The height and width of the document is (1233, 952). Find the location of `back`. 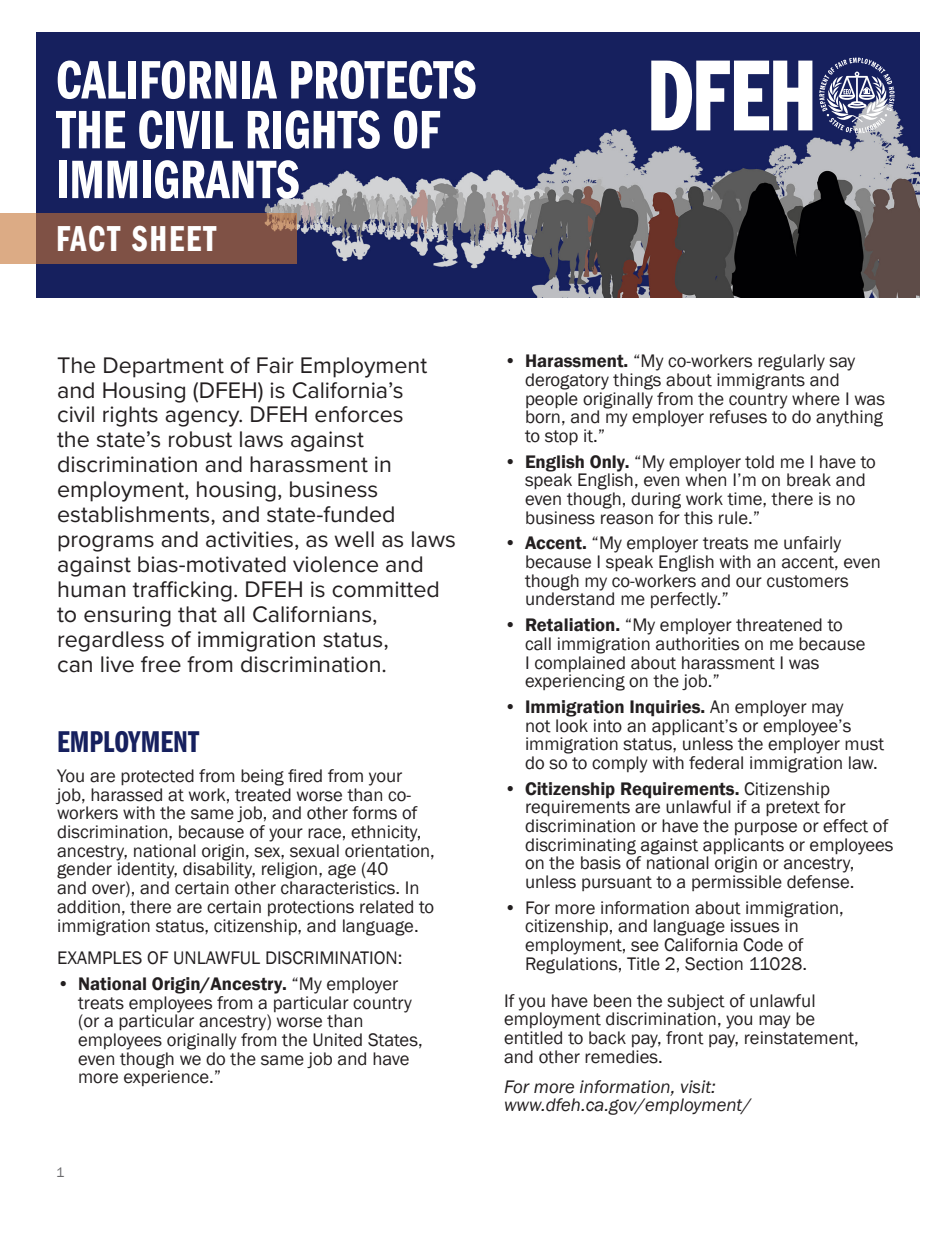

back is located at coordinates (607, 1038).
